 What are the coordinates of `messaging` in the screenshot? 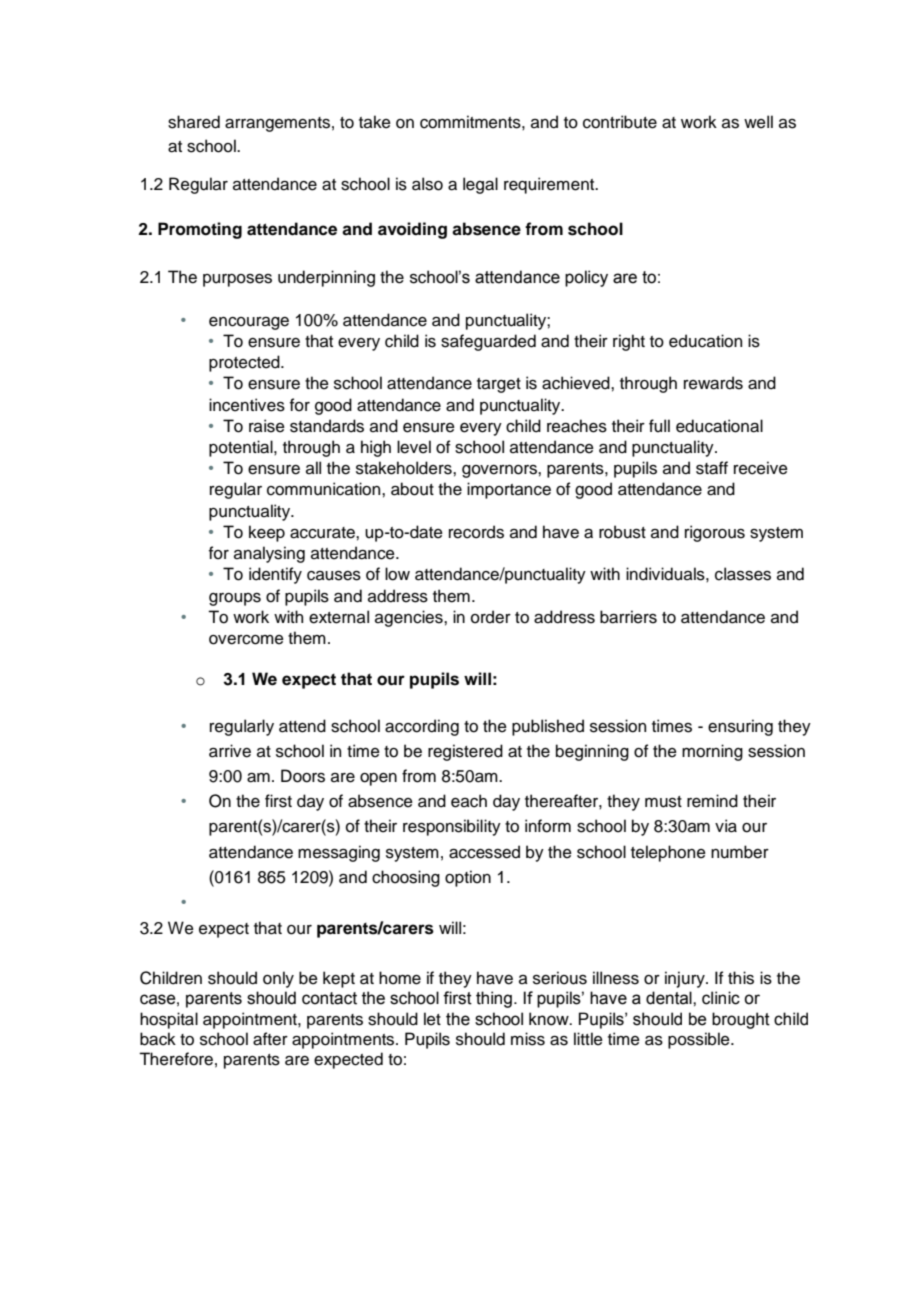 It's located at (339, 853).
